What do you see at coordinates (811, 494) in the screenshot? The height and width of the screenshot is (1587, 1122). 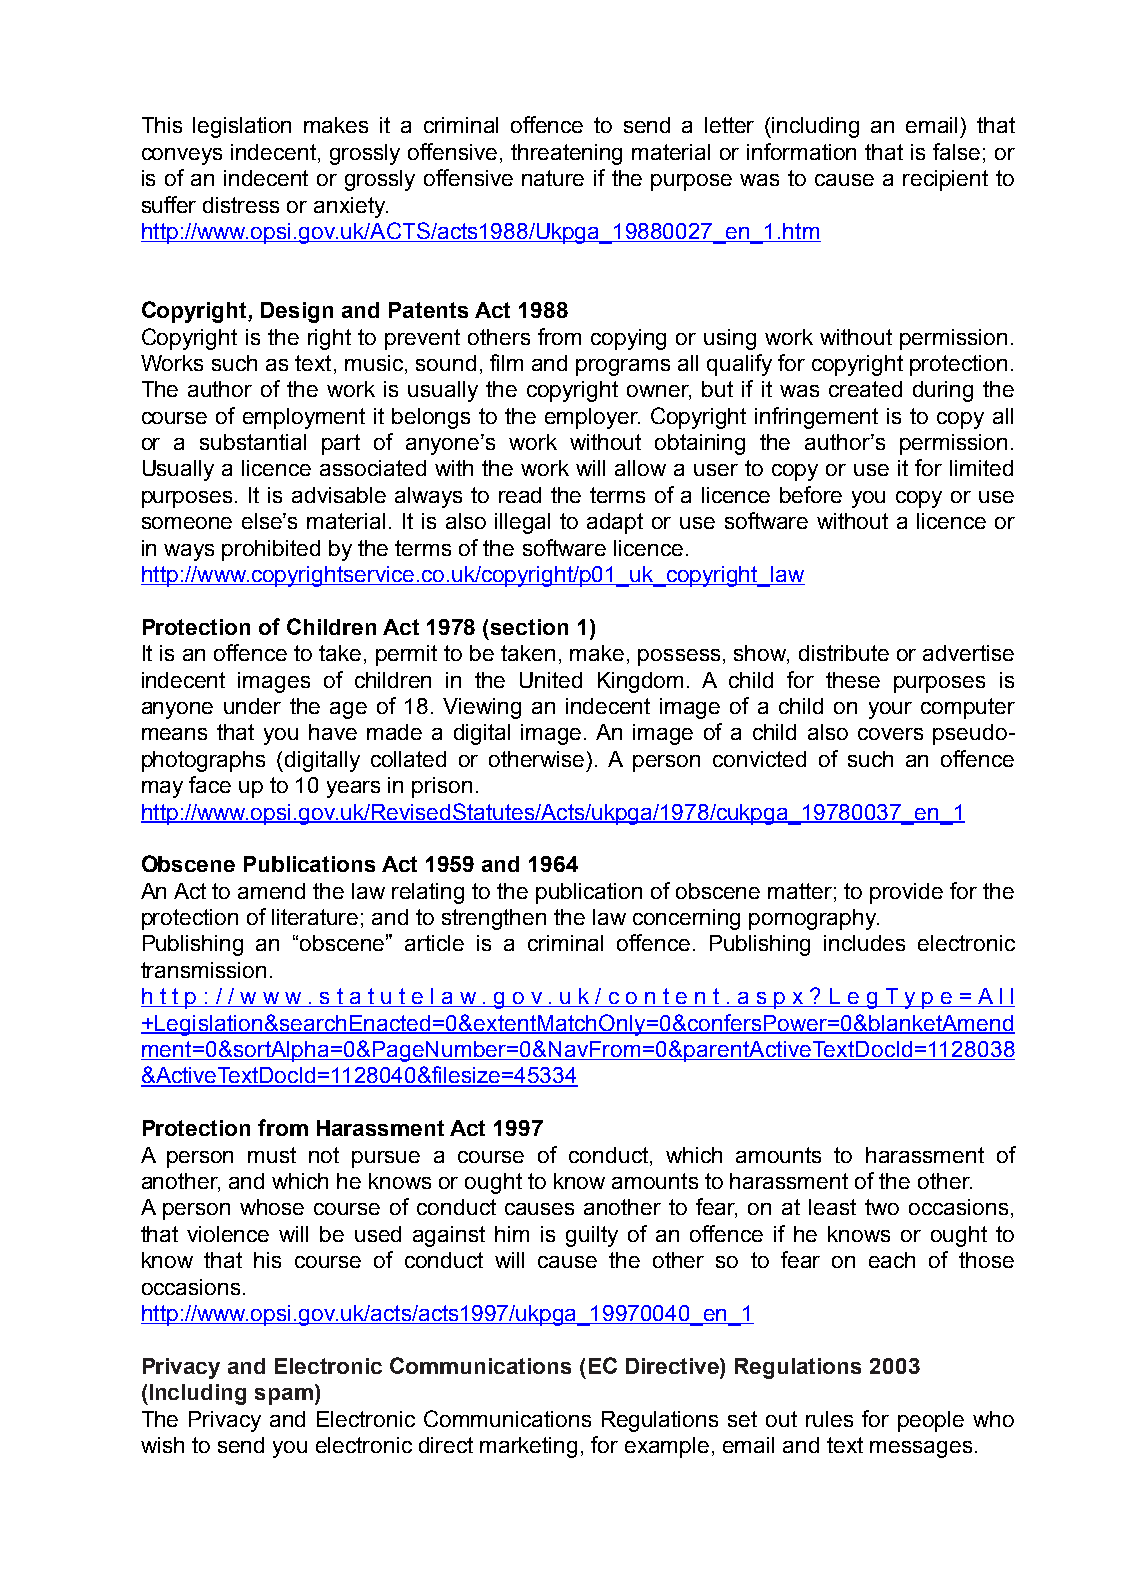 I see `before` at bounding box center [811, 494].
